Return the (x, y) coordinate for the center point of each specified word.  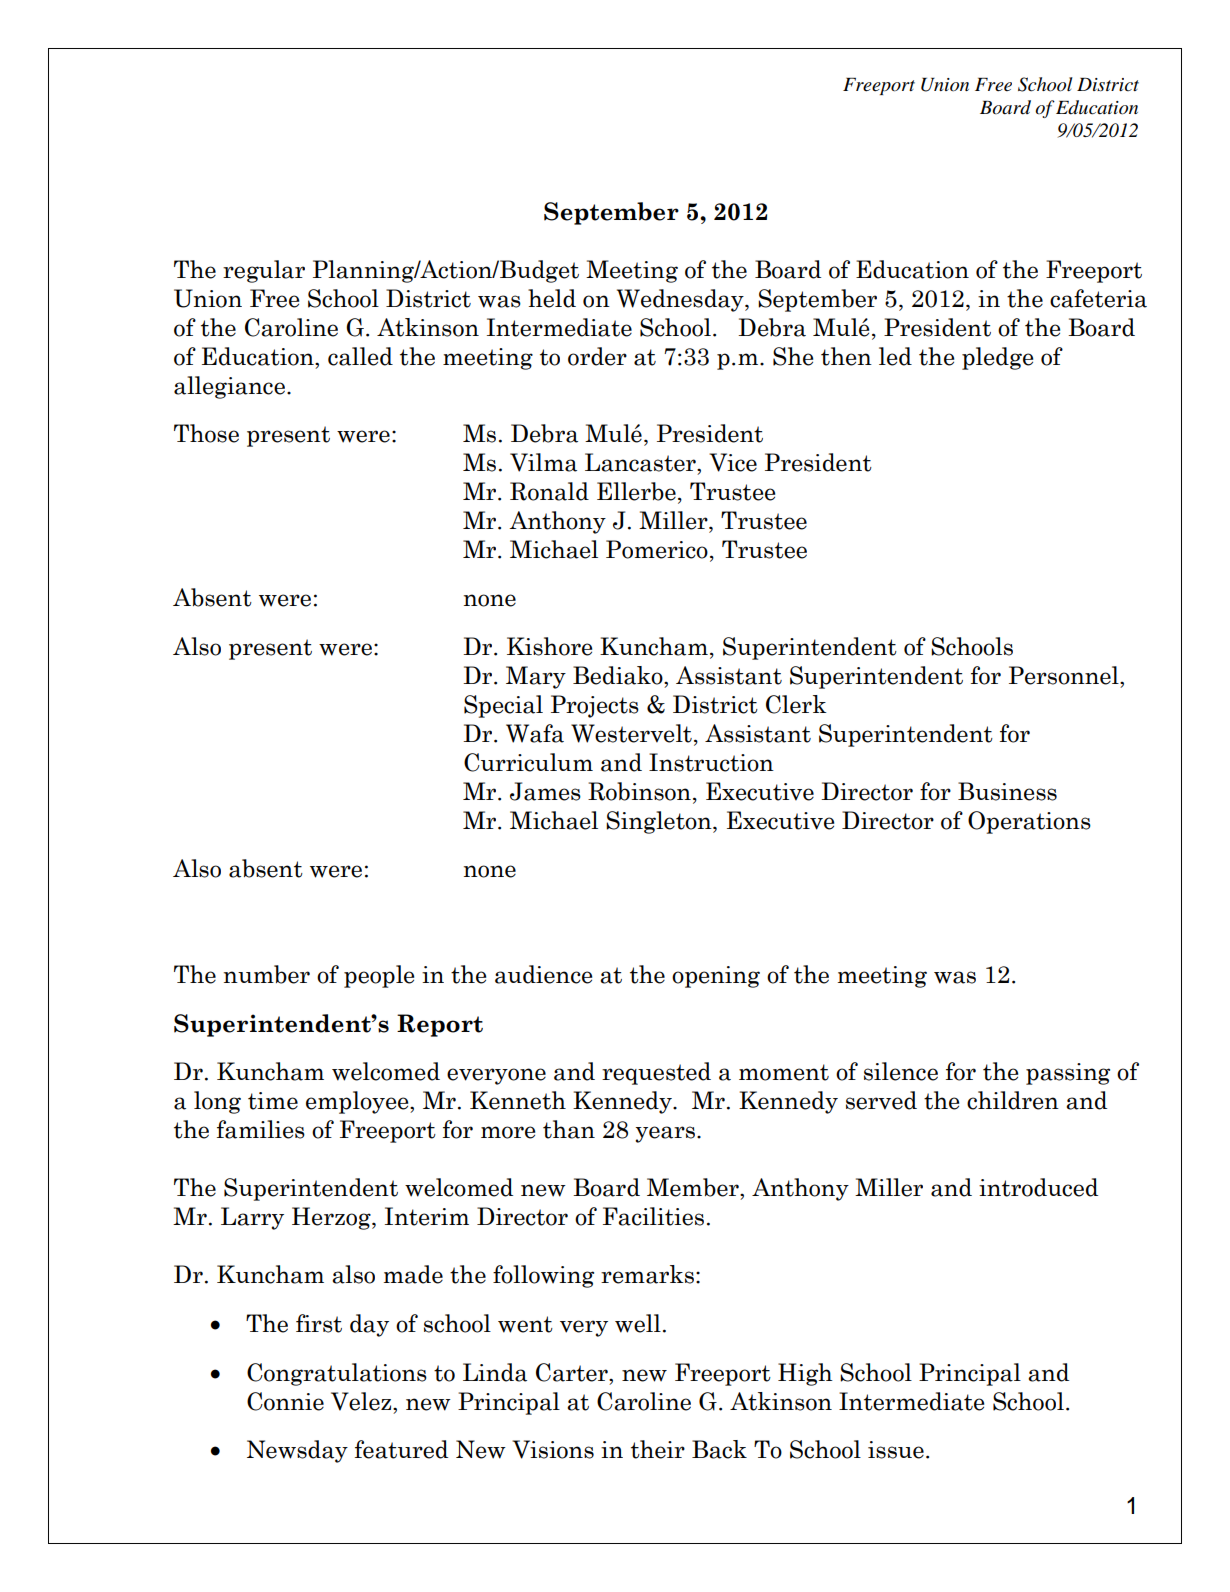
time (273, 1101)
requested (656, 1073)
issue (896, 1450)
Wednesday (681, 300)
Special (503, 706)
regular (264, 271)
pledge (997, 358)
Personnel (1065, 675)
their (658, 1449)
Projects (595, 706)
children (1013, 1100)
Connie (285, 1401)
